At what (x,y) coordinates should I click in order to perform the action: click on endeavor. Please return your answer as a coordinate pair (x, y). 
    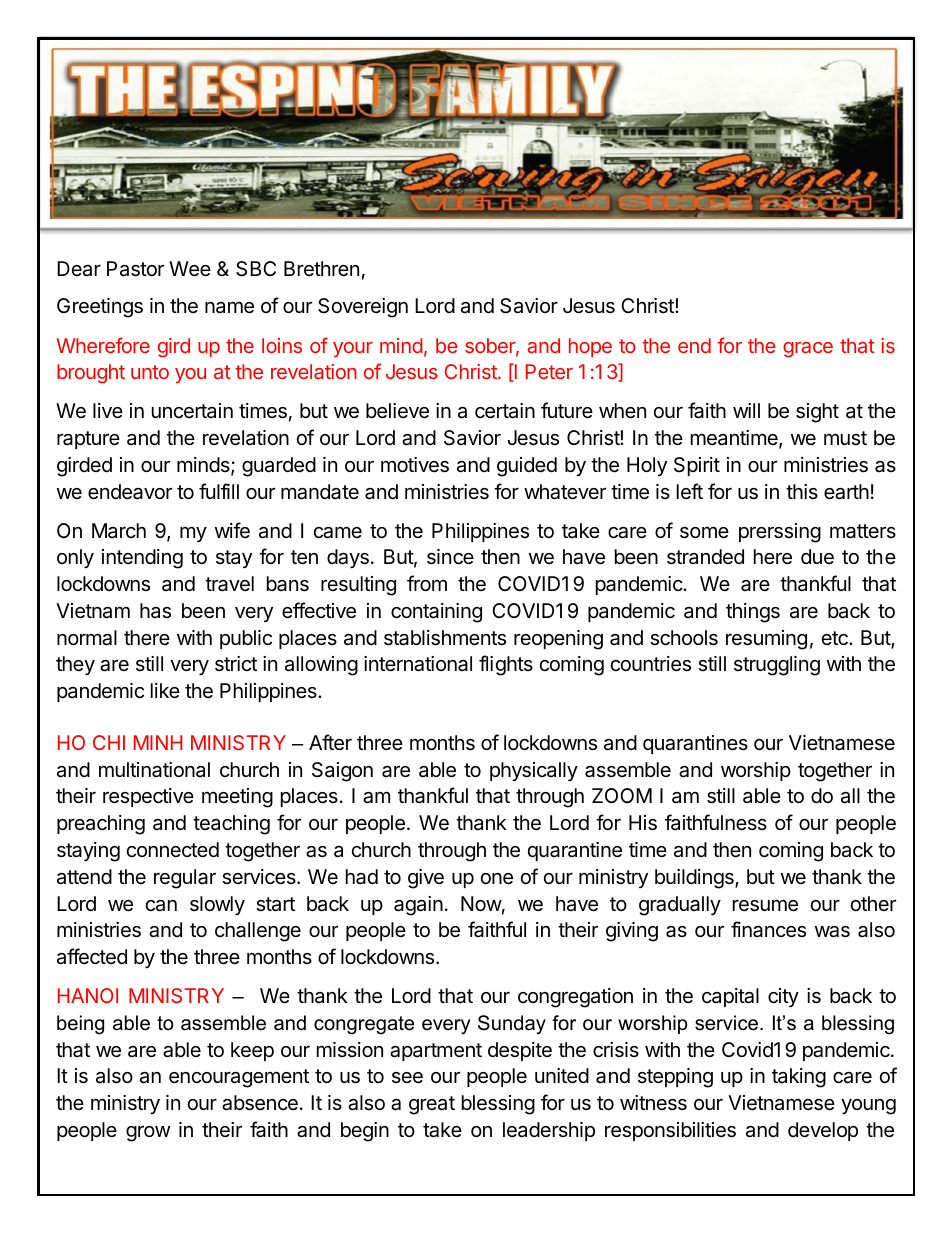
    Looking at the image, I should click on (130, 492).
